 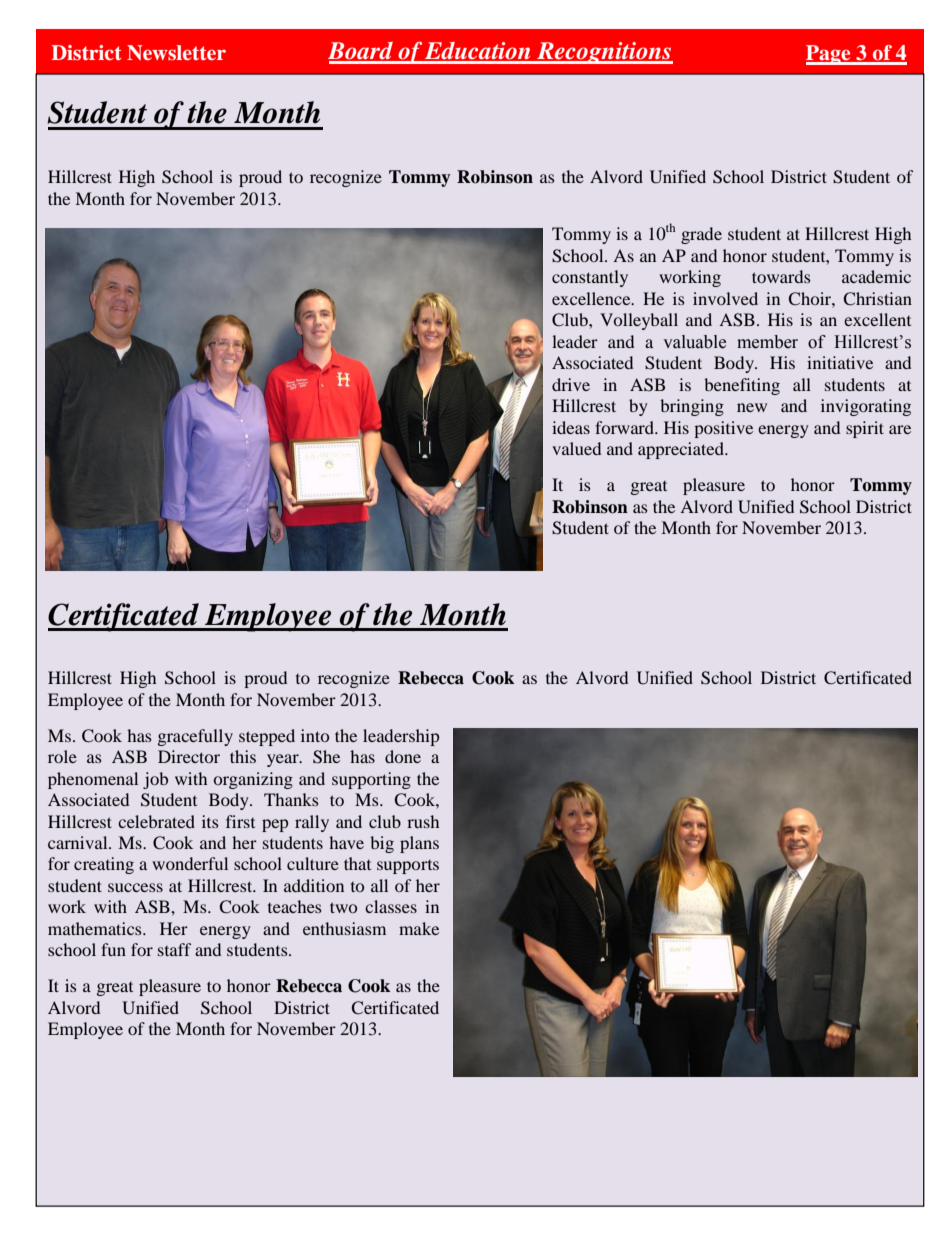 What do you see at coordinates (408, 867) in the screenshot?
I see `supports` at bounding box center [408, 867].
